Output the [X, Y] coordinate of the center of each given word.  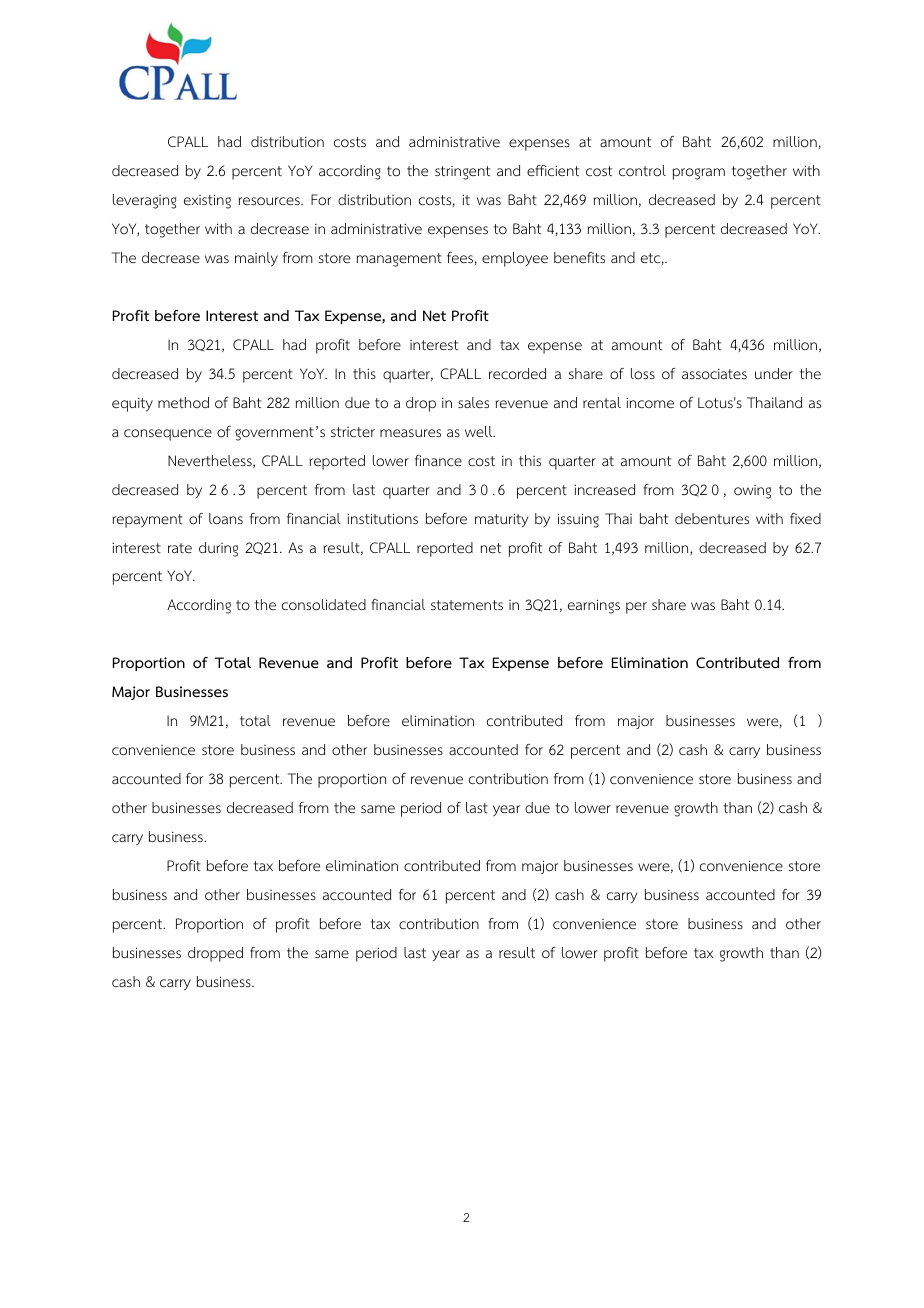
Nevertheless [211, 461]
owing [752, 492]
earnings [594, 606]
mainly [256, 259]
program [699, 174]
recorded [517, 374]
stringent [462, 173]
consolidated [324, 605]
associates [714, 374]
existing [207, 201]
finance [438, 460]
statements [467, 605]
